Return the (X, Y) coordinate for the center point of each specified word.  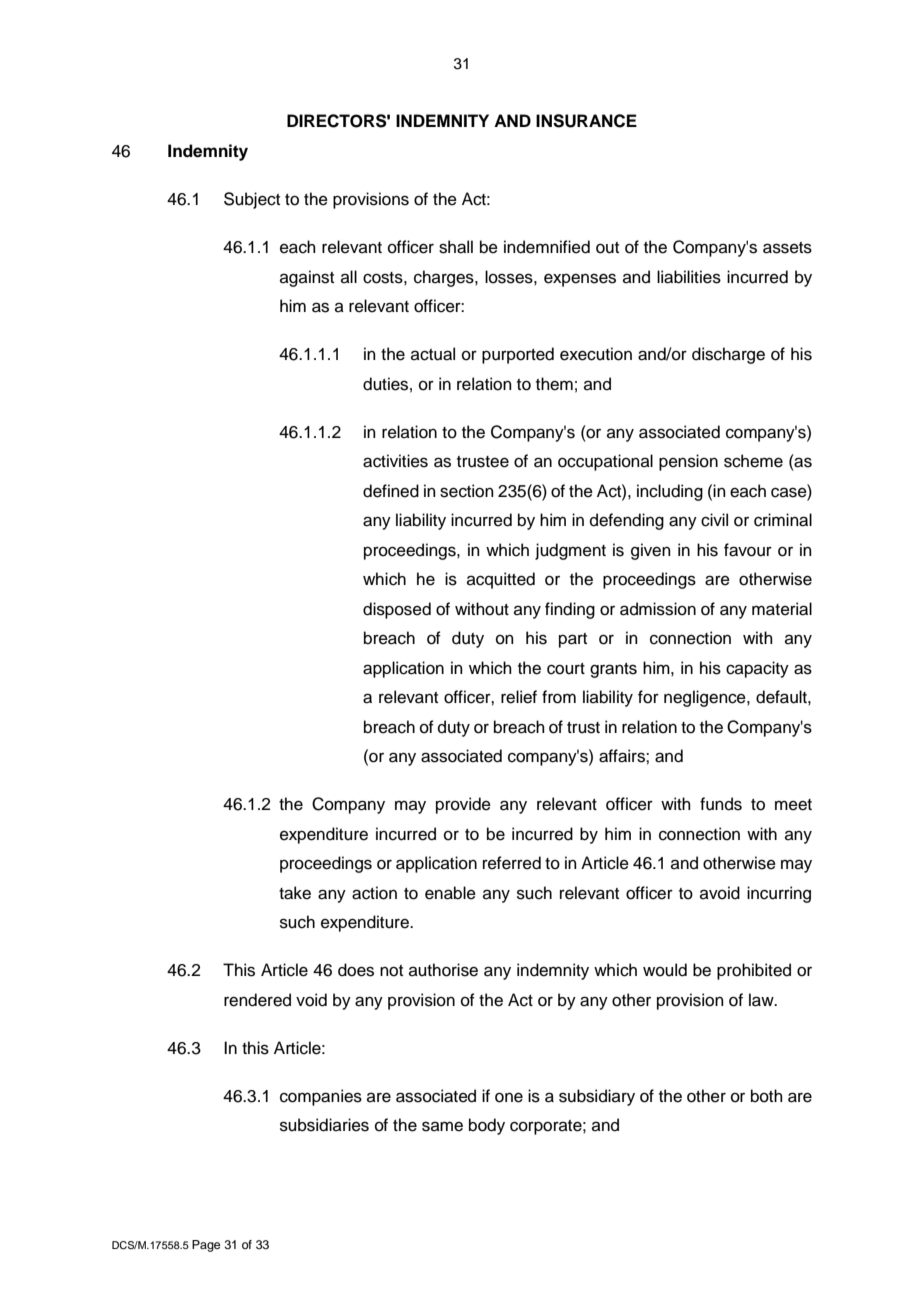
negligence (706, 698)
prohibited (754, 971)
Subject (252, 200)
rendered (257, 1000)
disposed (397, 610)
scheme (753, 461)
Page (206, 1246)
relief (519, 697)
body (487, 1126)
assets (787, 248)
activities (395, 461)
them (554, 384)
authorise (443, 970)
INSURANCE (586, 121)
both (767, 1096)
